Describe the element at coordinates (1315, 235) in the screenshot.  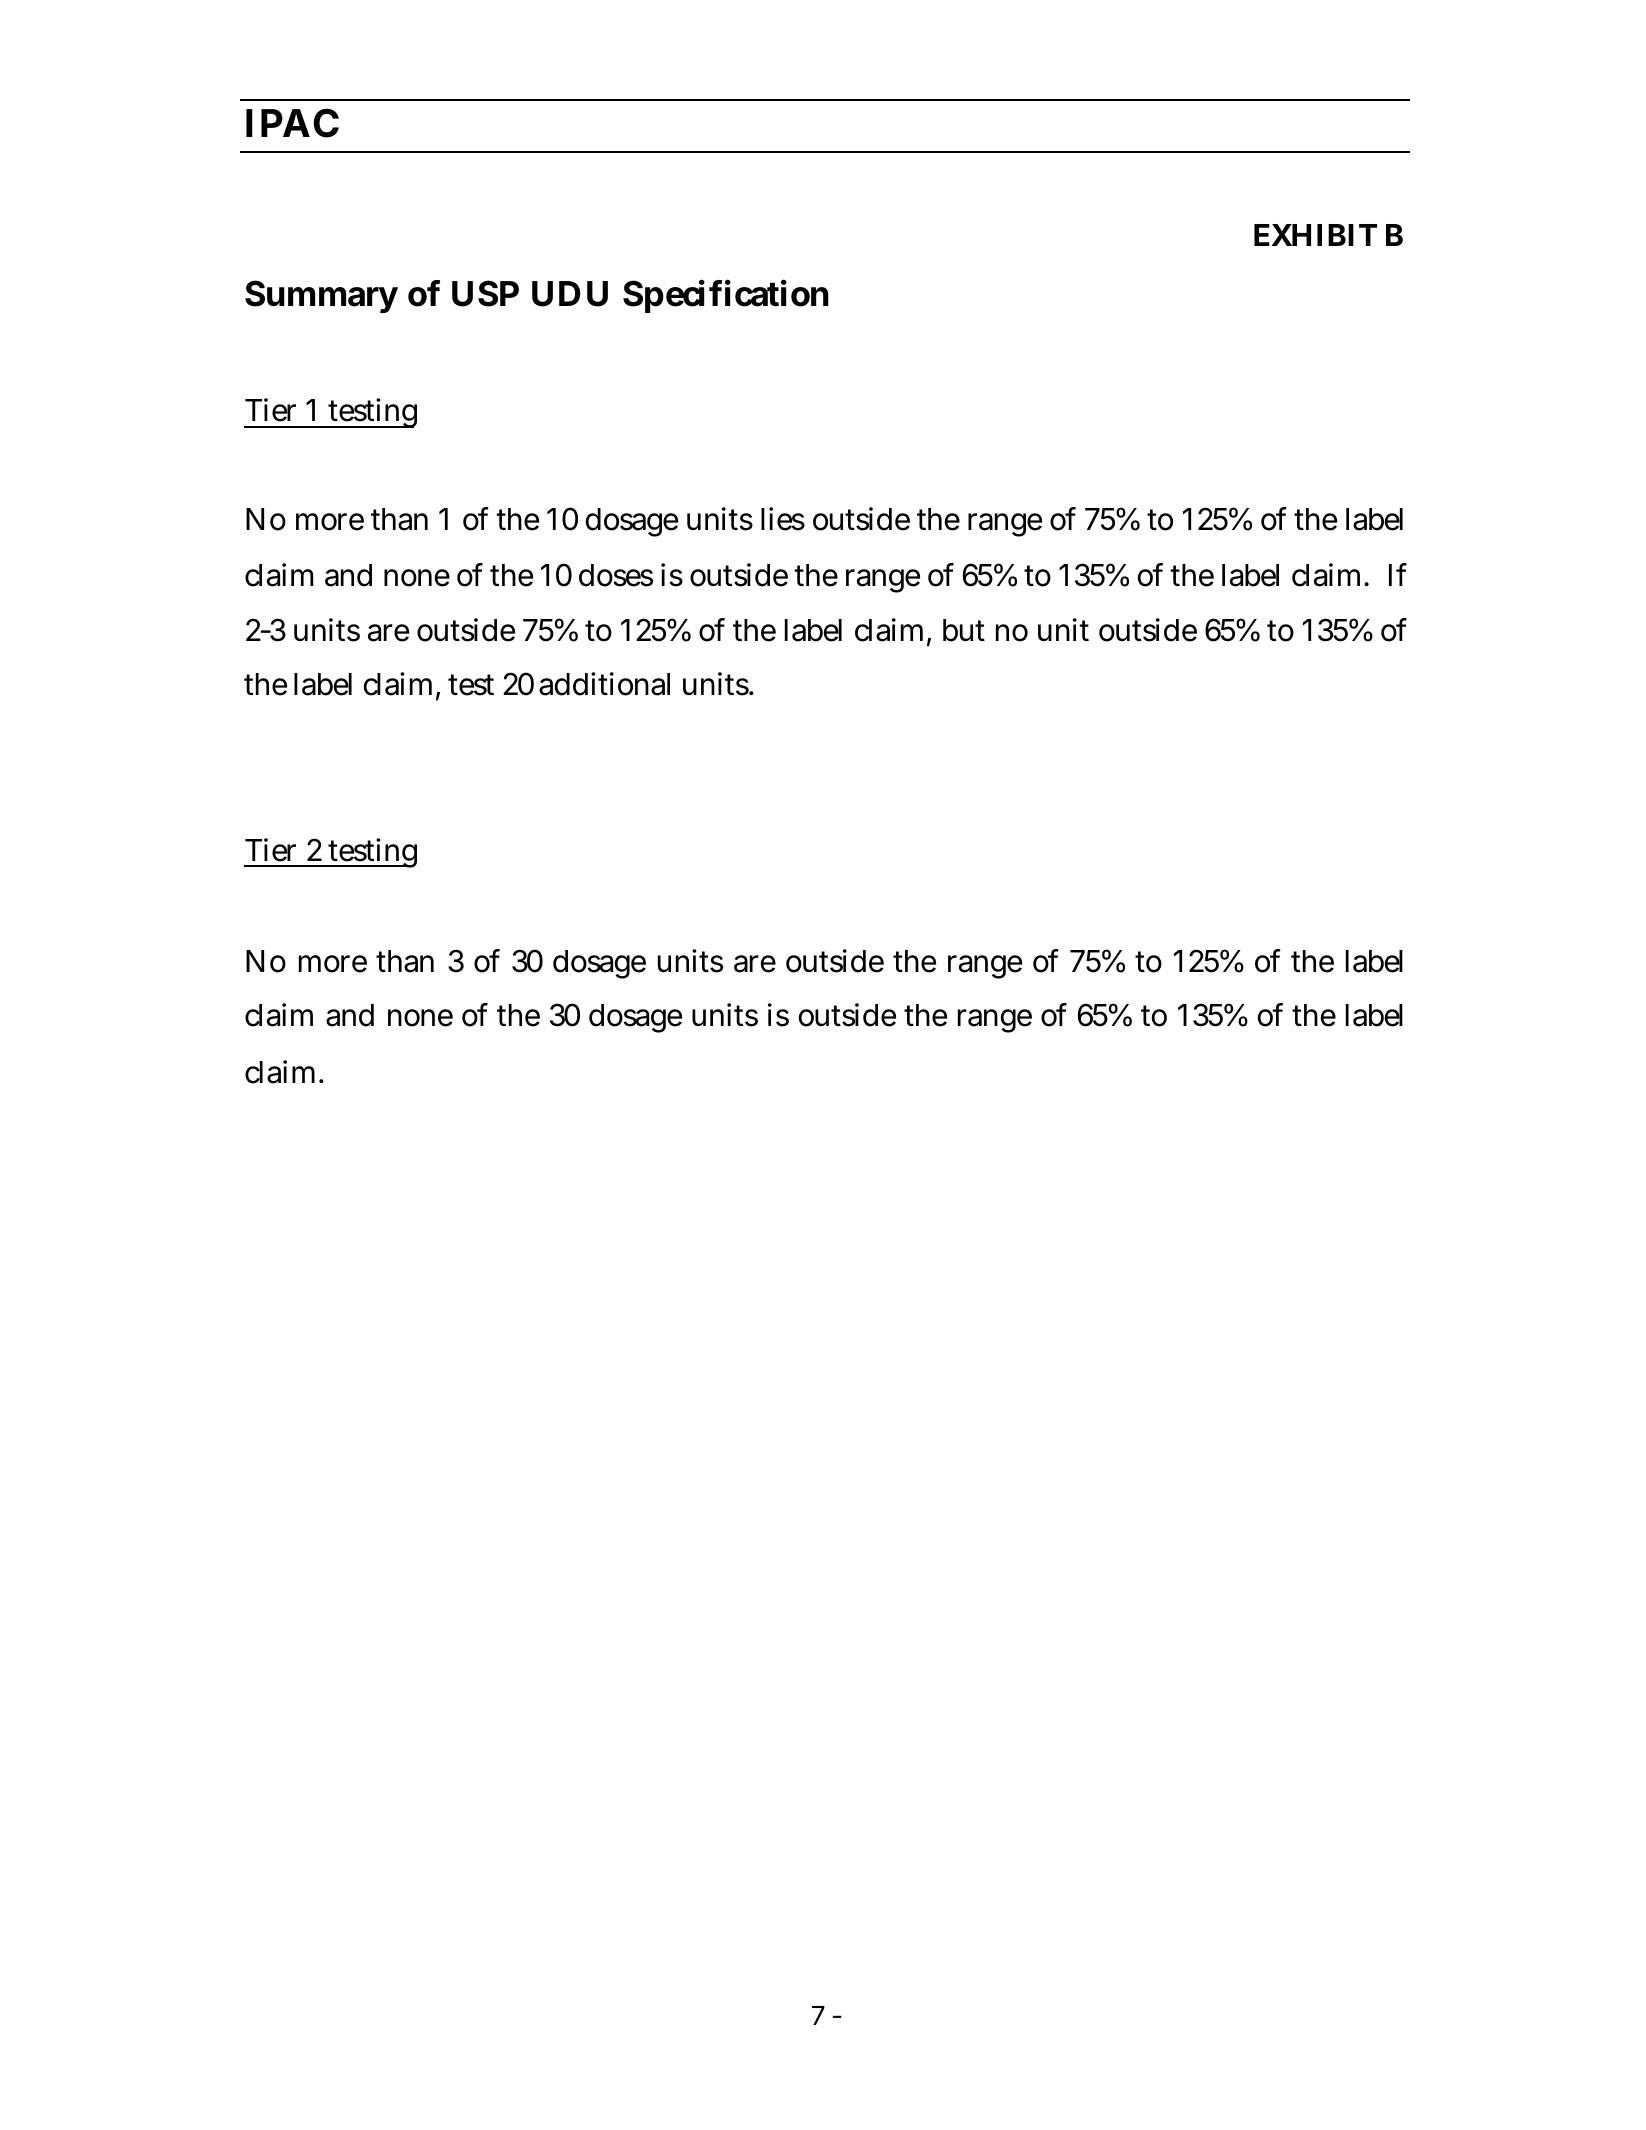
I see `EXHIBIT` at that location.
